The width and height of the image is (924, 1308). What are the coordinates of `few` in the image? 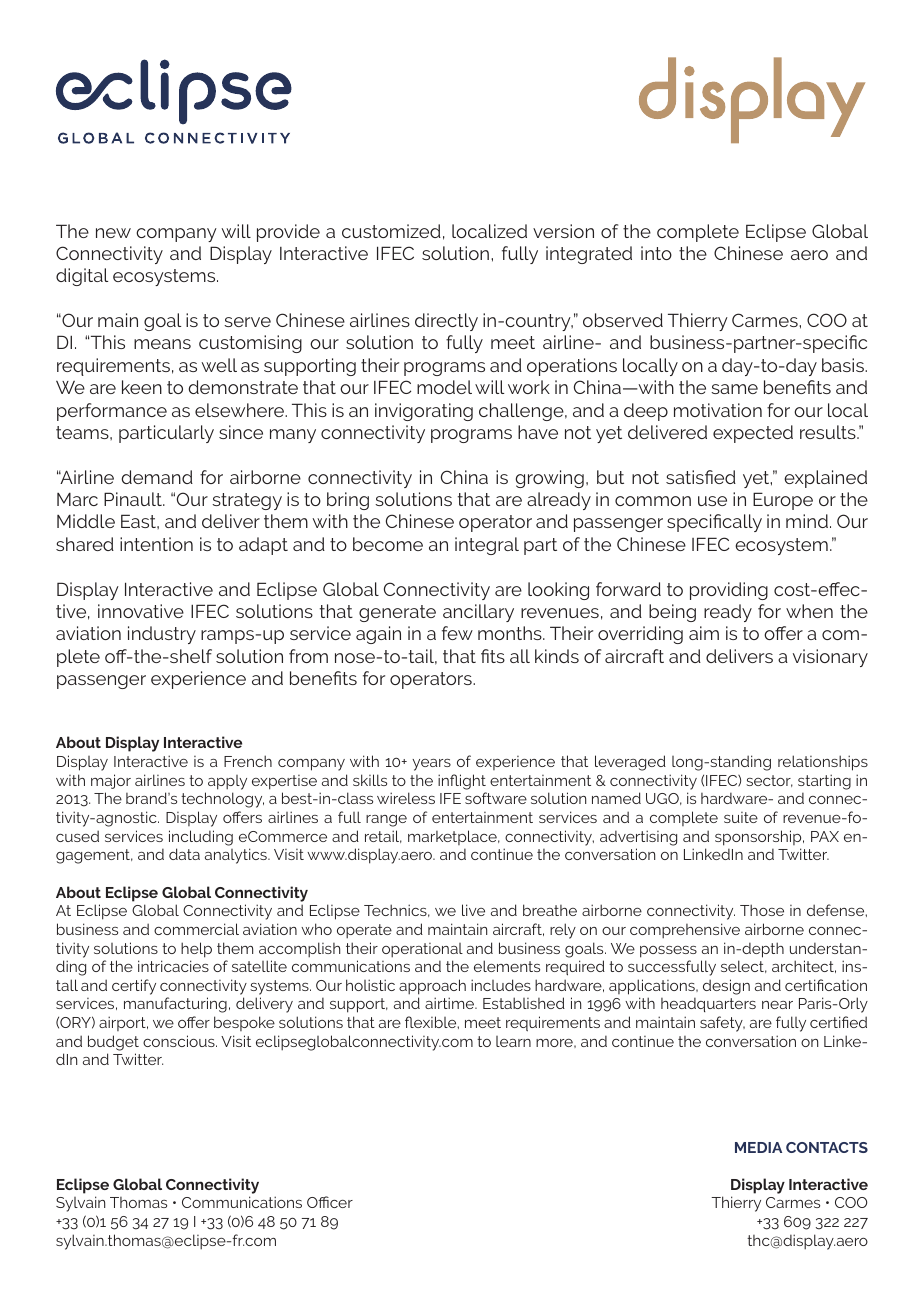 It's located at (457, 633).
